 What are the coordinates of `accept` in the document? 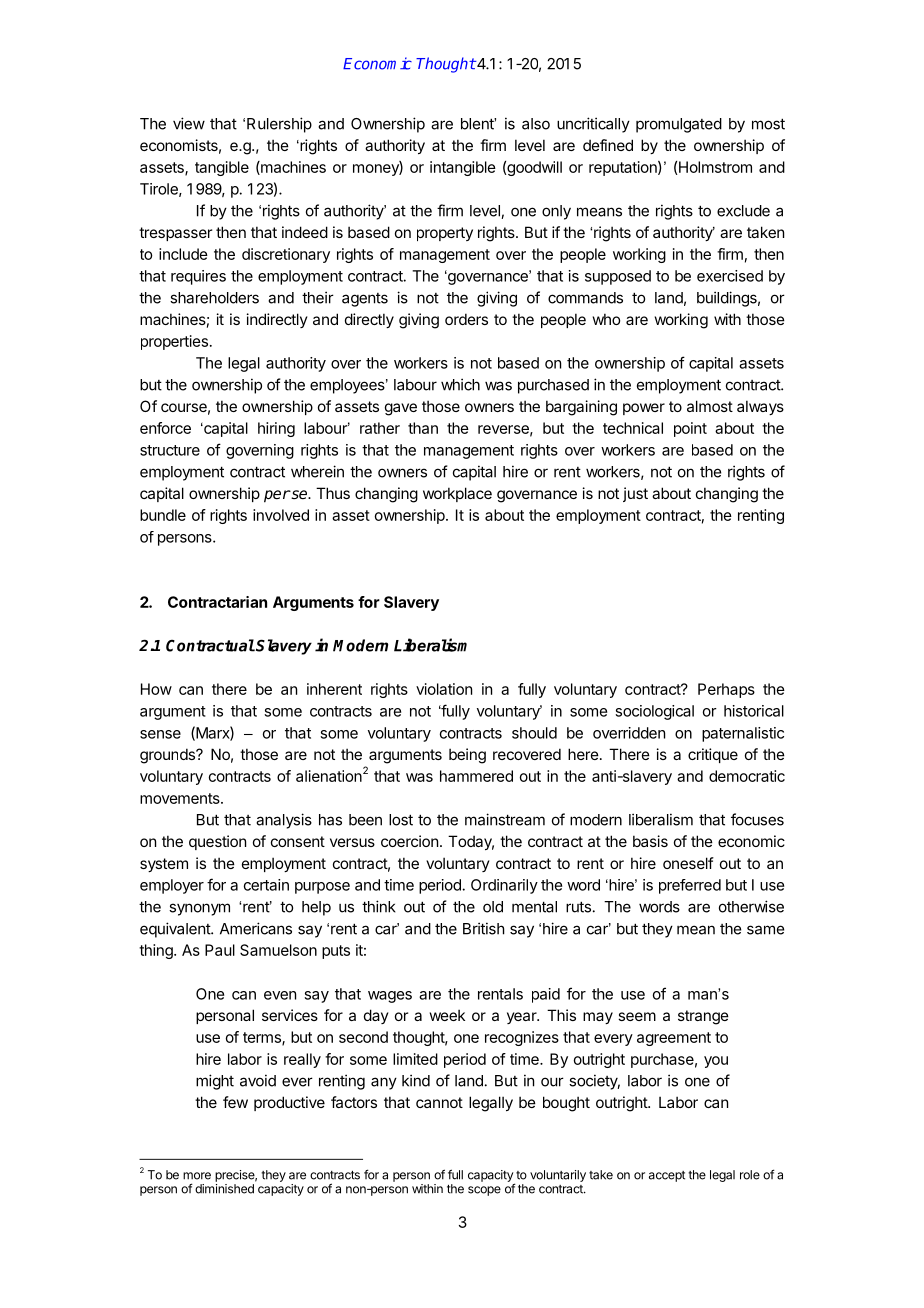 It's located at (667, 1176).
